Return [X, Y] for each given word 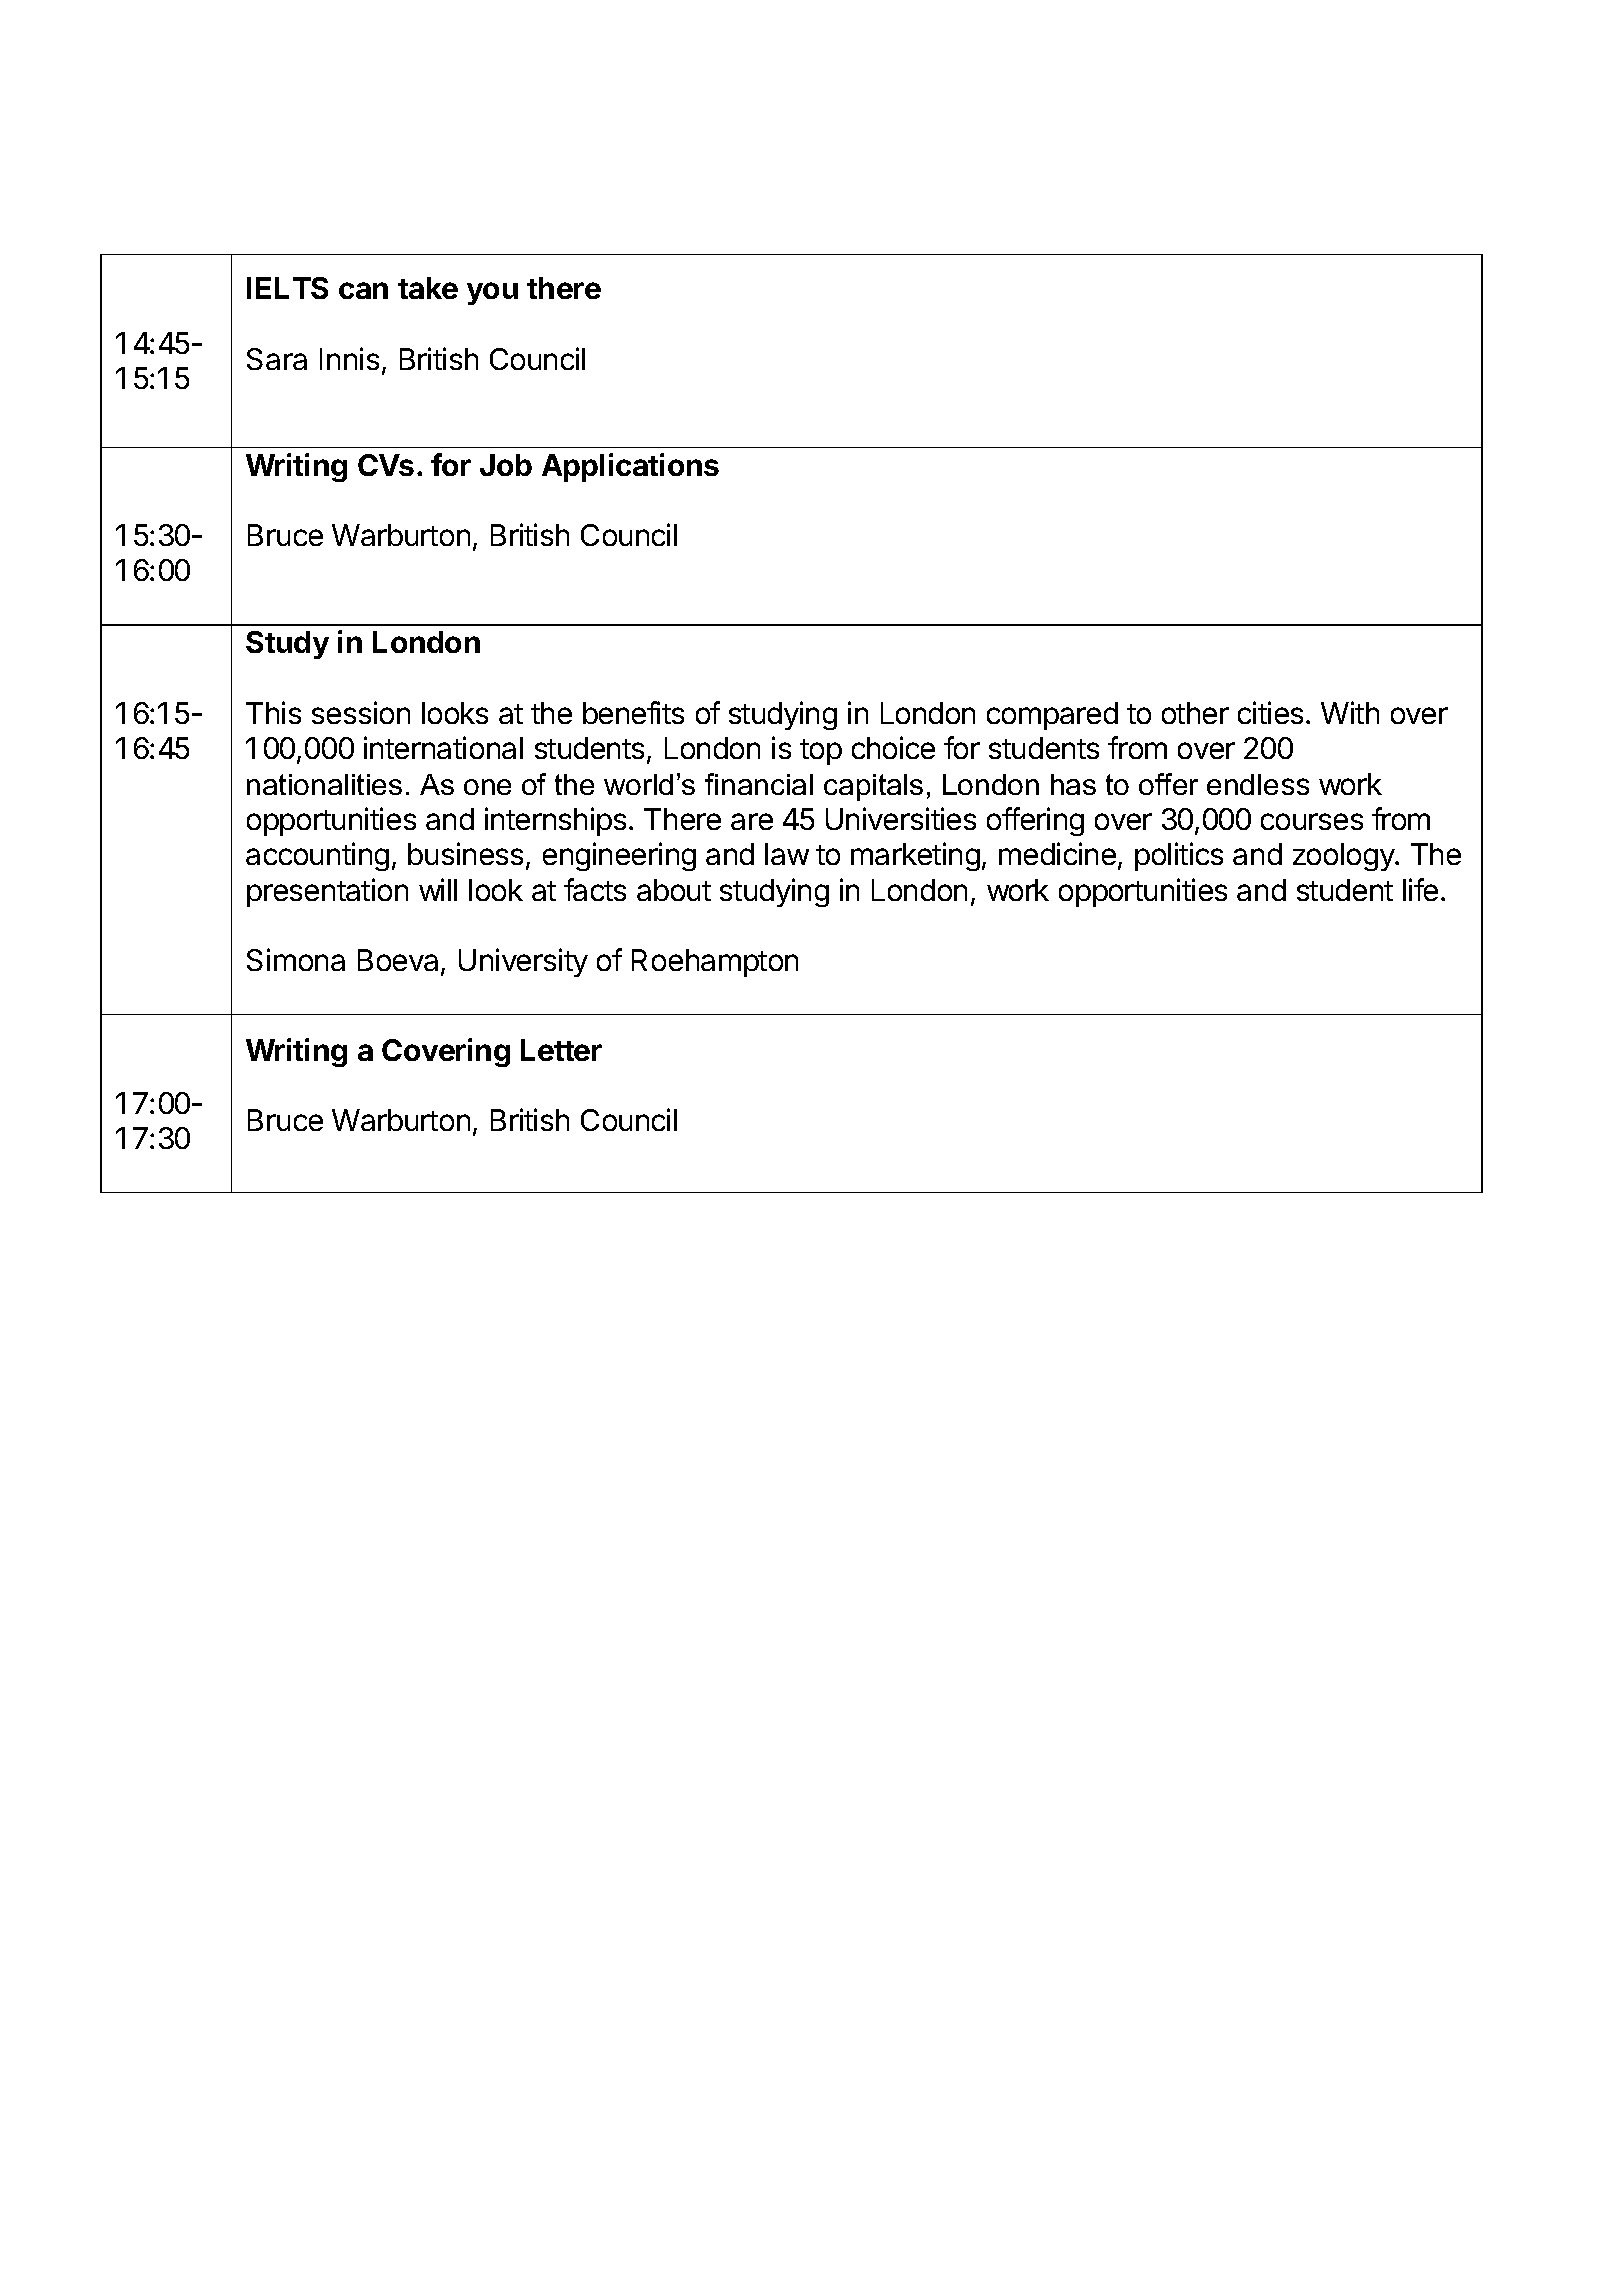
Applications [630, 467]
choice [893, 747]
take [428, 288]
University [523, 962]
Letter [561, 1050]
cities [1270, 712]
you [492, 293]
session [361, 712]
